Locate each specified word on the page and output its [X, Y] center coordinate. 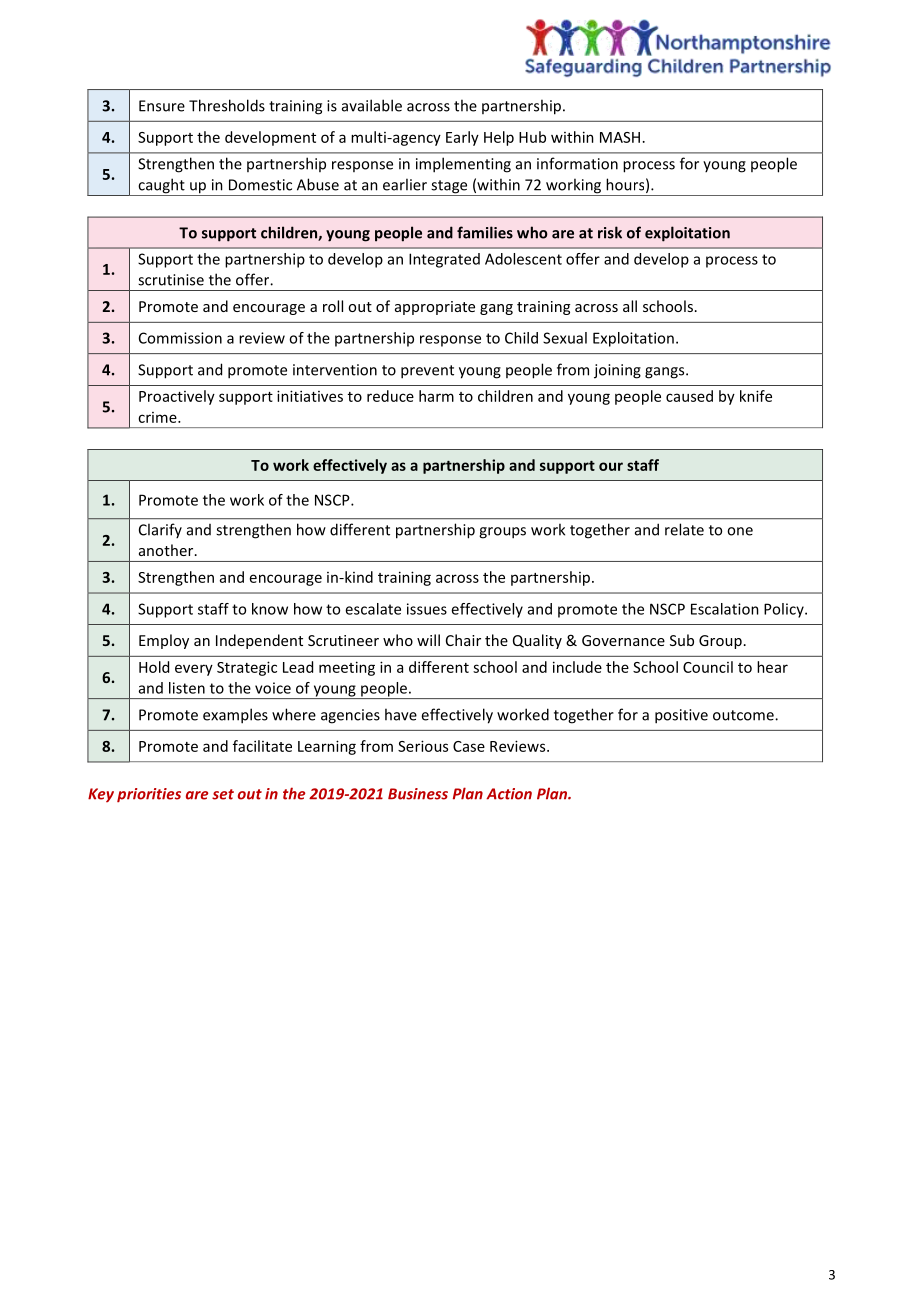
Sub [682, 640]
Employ [164, 641]
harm [436, 396]
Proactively [177, 397]
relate [684, 529]
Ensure [162, 106]
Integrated [444, 260]
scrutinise [171, 280]
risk [610, 232]
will [428, 640]
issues [427, 609]
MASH [620, 137]
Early [462, 138]
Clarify [160, 530]
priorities [149, 795]
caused [689, 396]
